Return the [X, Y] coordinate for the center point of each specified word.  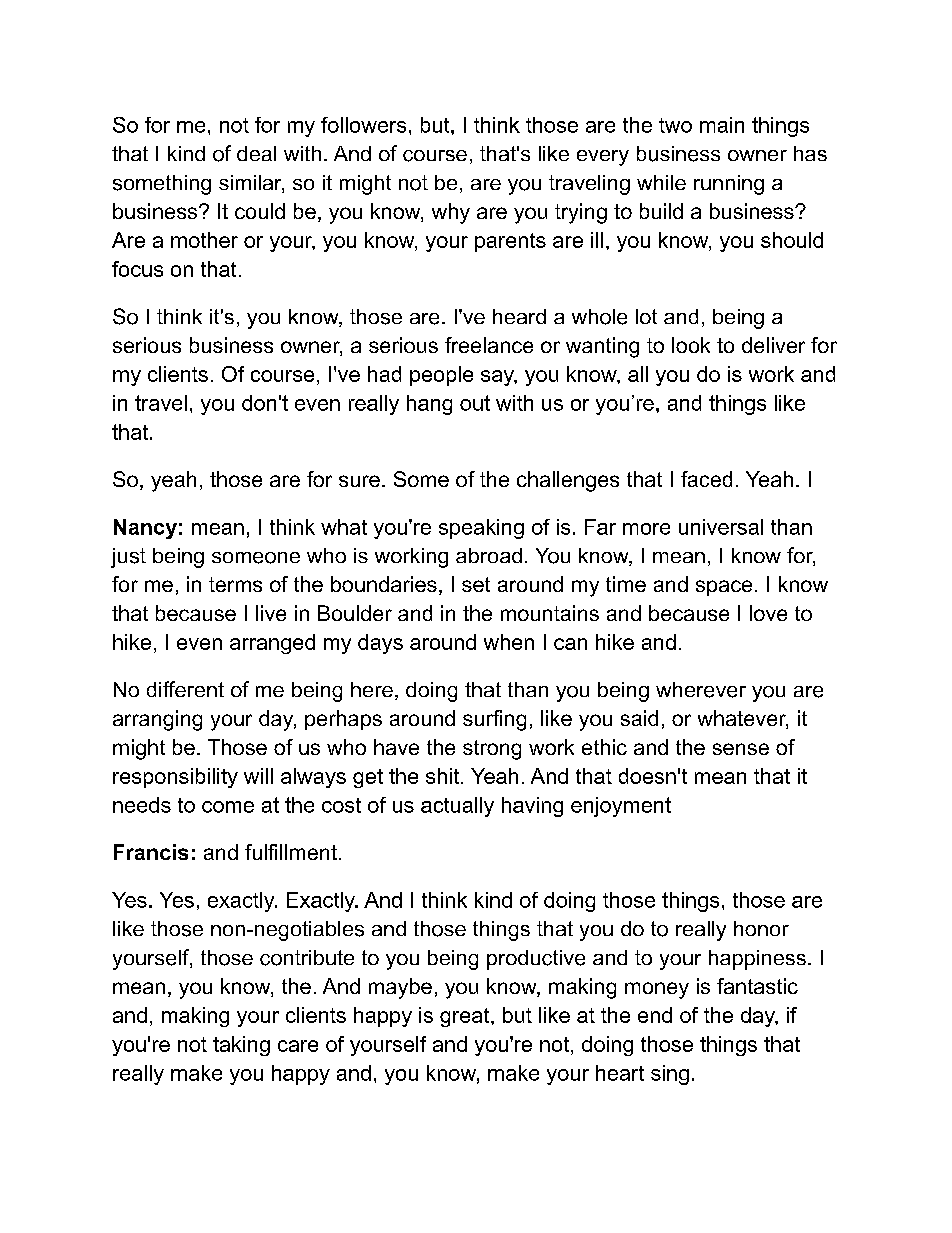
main [722, 125]
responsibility [175, 778]
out [475, 403]
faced [706, 479]
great [466, 1017]
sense [741, 749]
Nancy [145, 529]
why [451, 213]
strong [492, 750]
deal [256, 153]
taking [241, 1046]
